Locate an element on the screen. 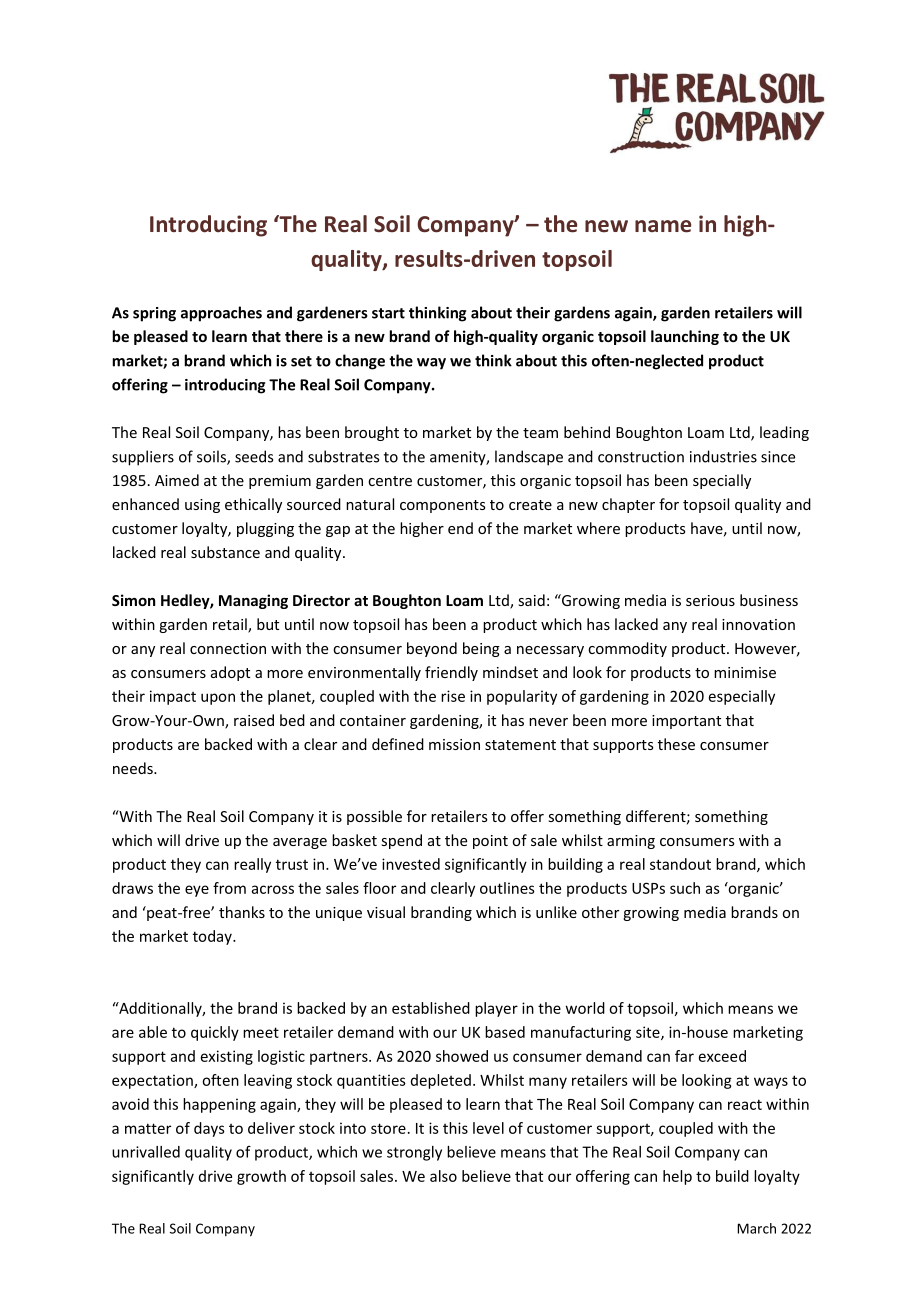 This screenshot has width=924, height=1308. start is located at coordinates (388, 313).
